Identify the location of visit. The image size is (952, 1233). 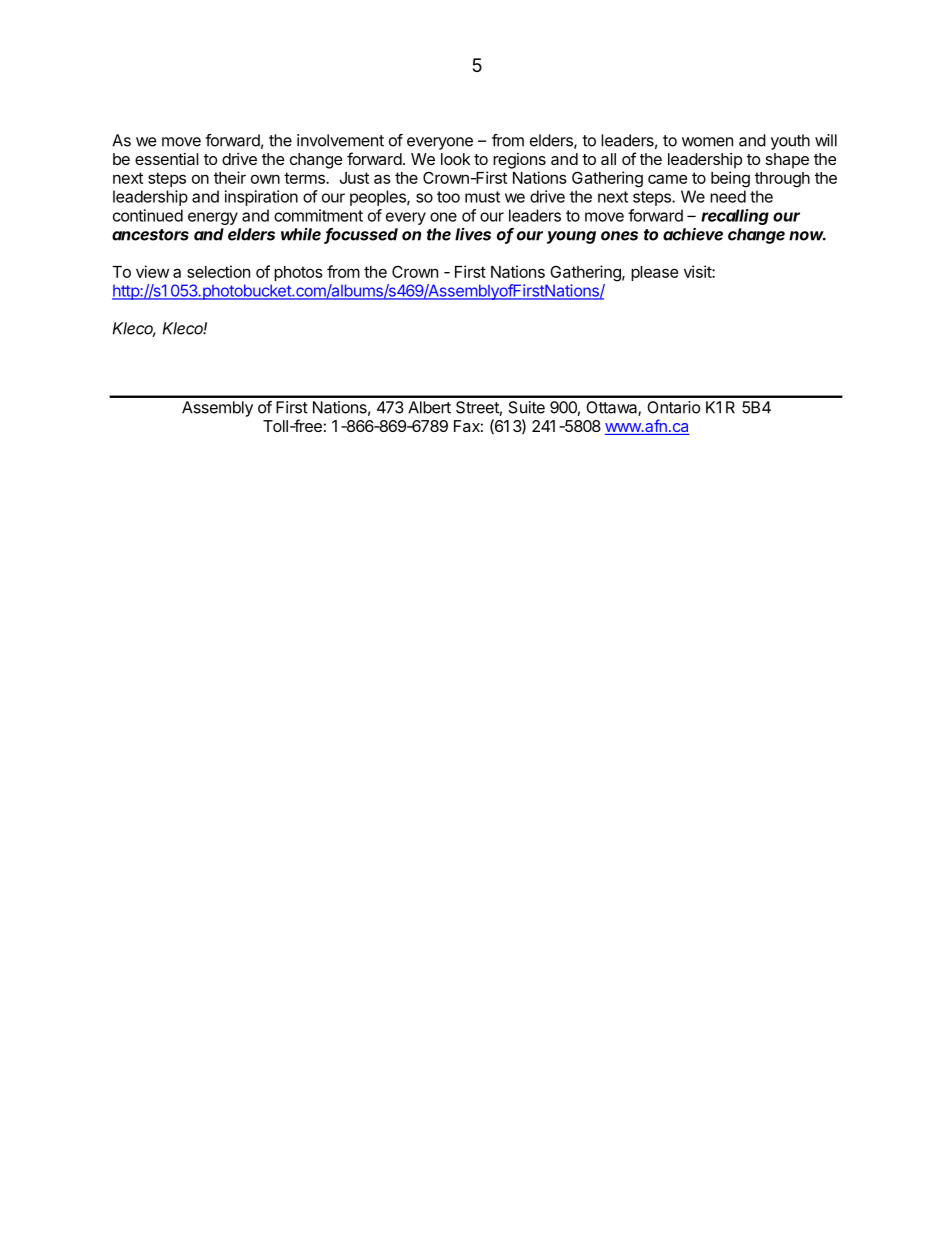
(698, 271).
